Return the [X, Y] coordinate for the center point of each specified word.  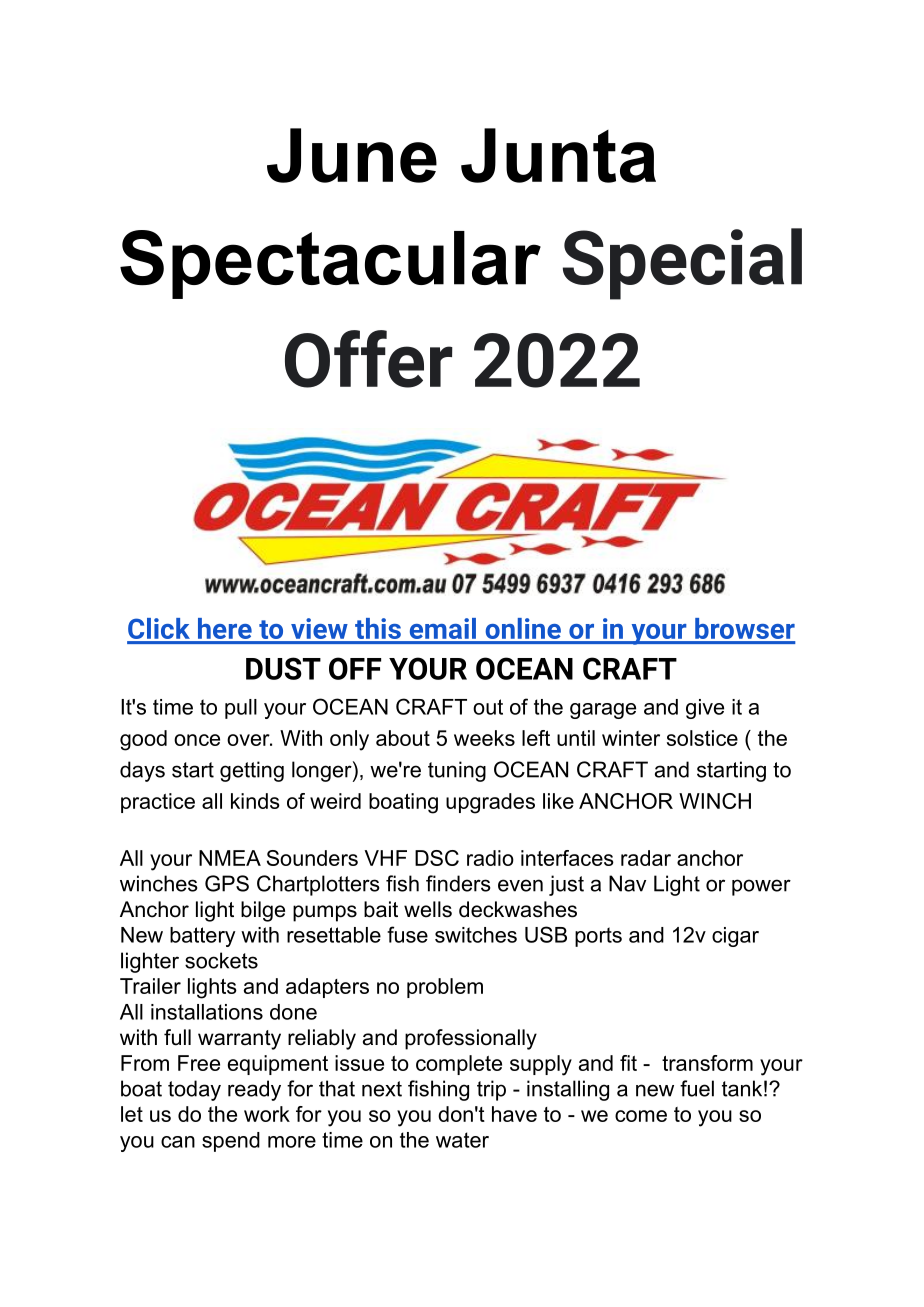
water [462, 1140]
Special [682, 264]
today [194, 1090]
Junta [558, 155]
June [352, 155]
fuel [697, 1088]
